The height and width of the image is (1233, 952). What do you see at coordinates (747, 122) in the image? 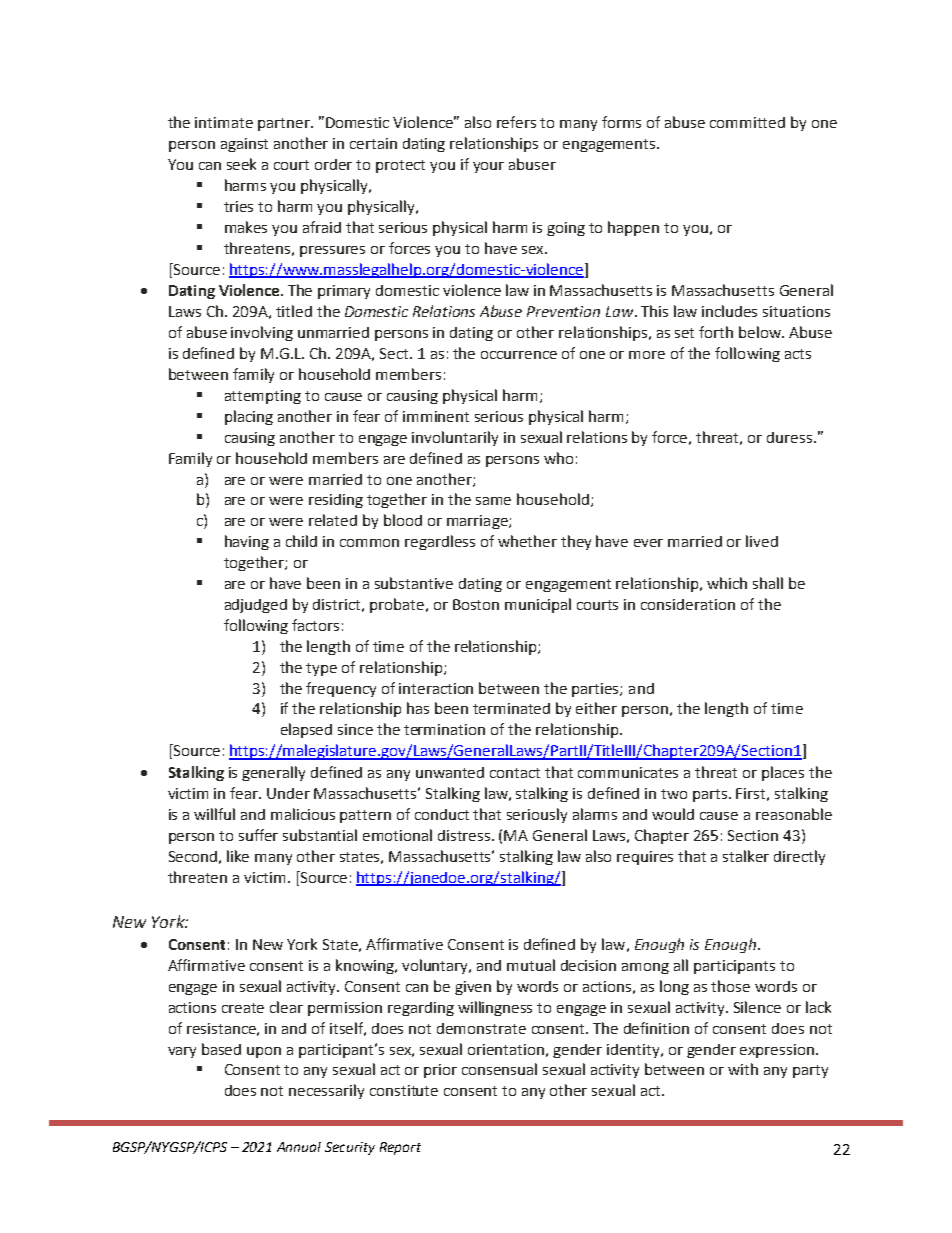
I see `committed` at bounding box center [747, 122].
